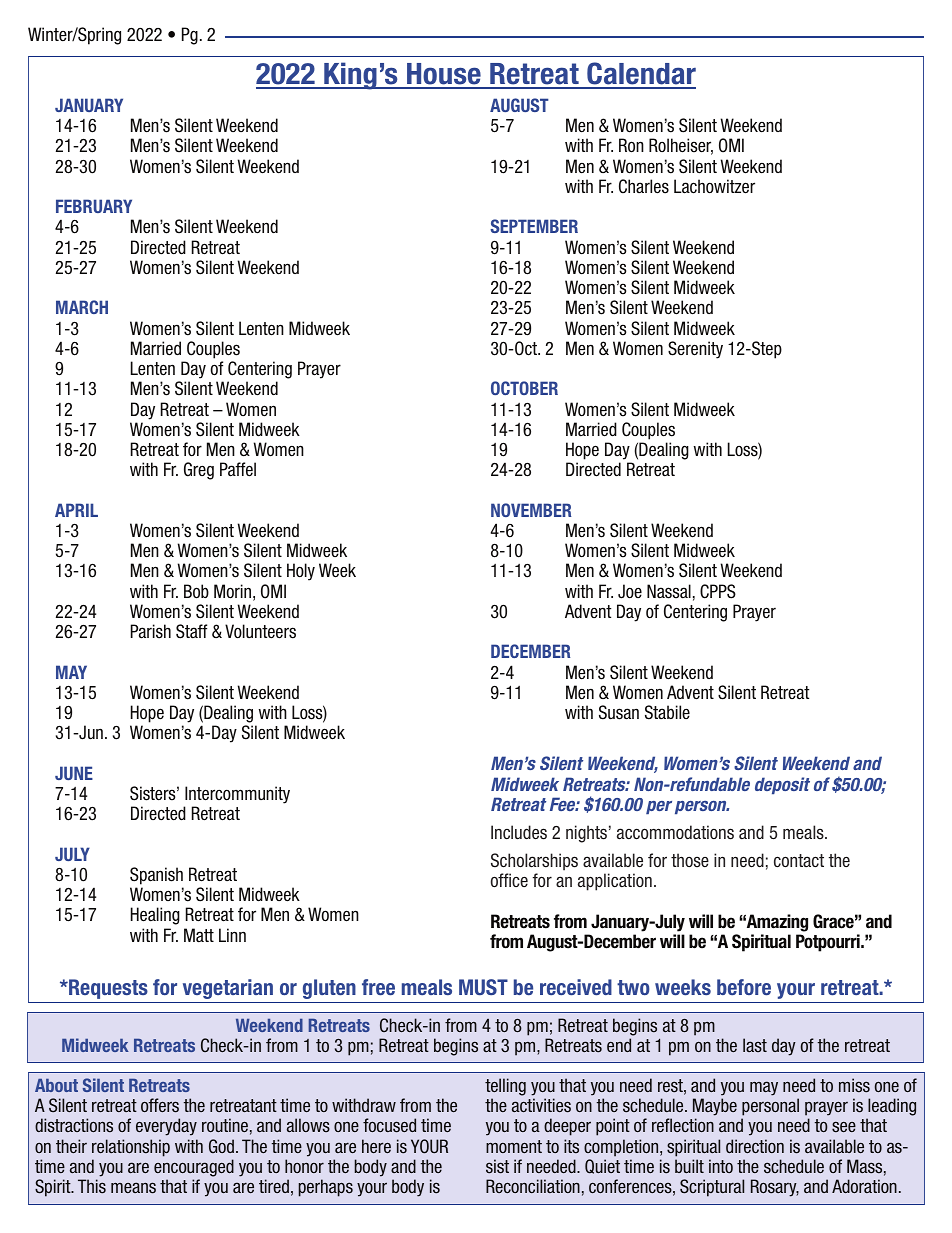 The width and height of the screenshot is (952, 1233). I want to click on moment, so click(514, 1146).
